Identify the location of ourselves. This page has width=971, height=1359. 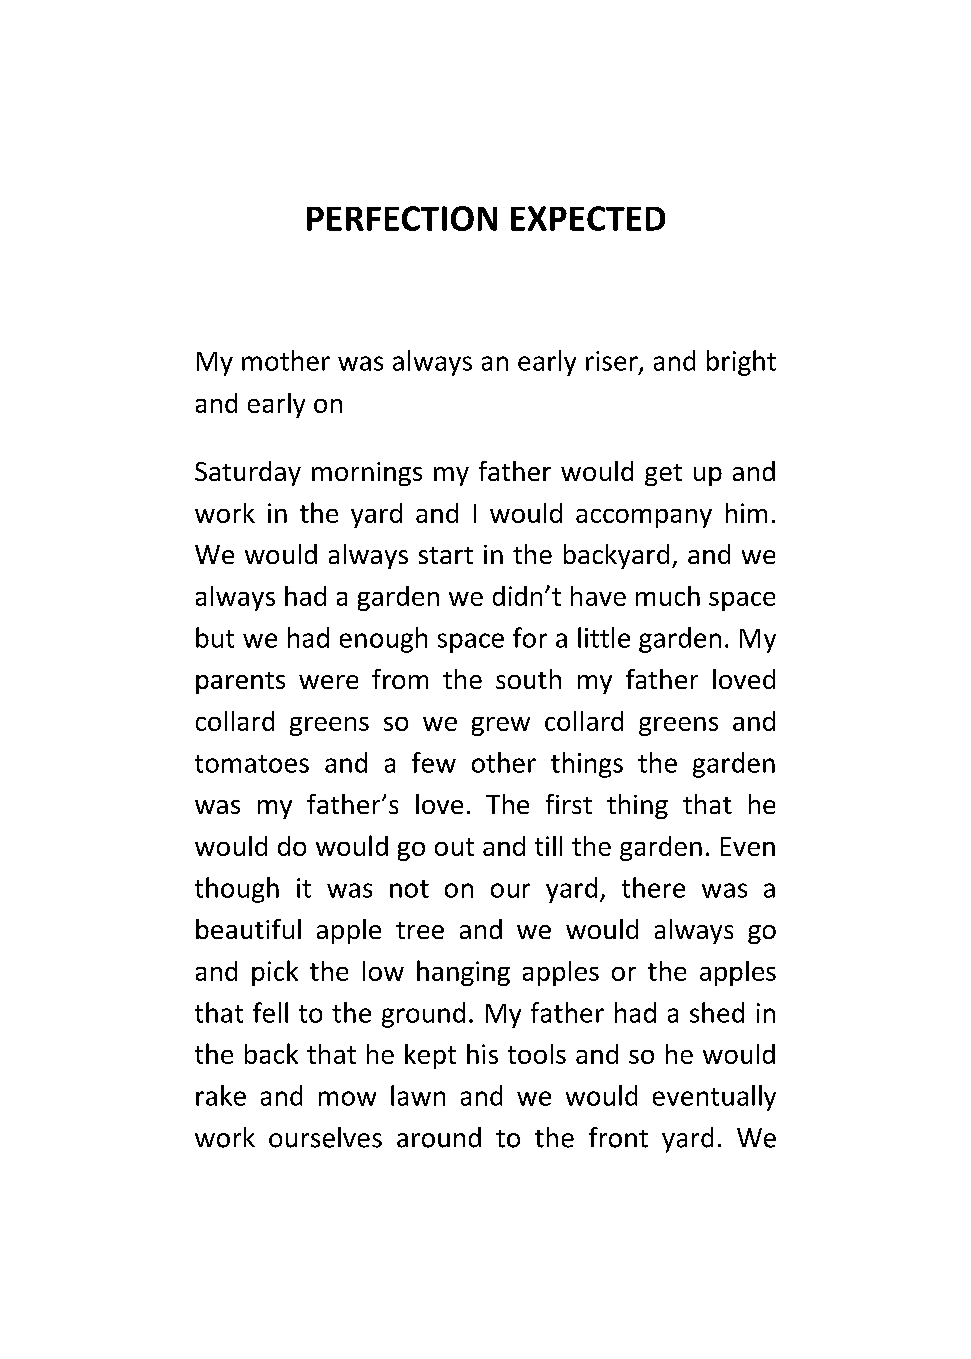
(325, 1137).
